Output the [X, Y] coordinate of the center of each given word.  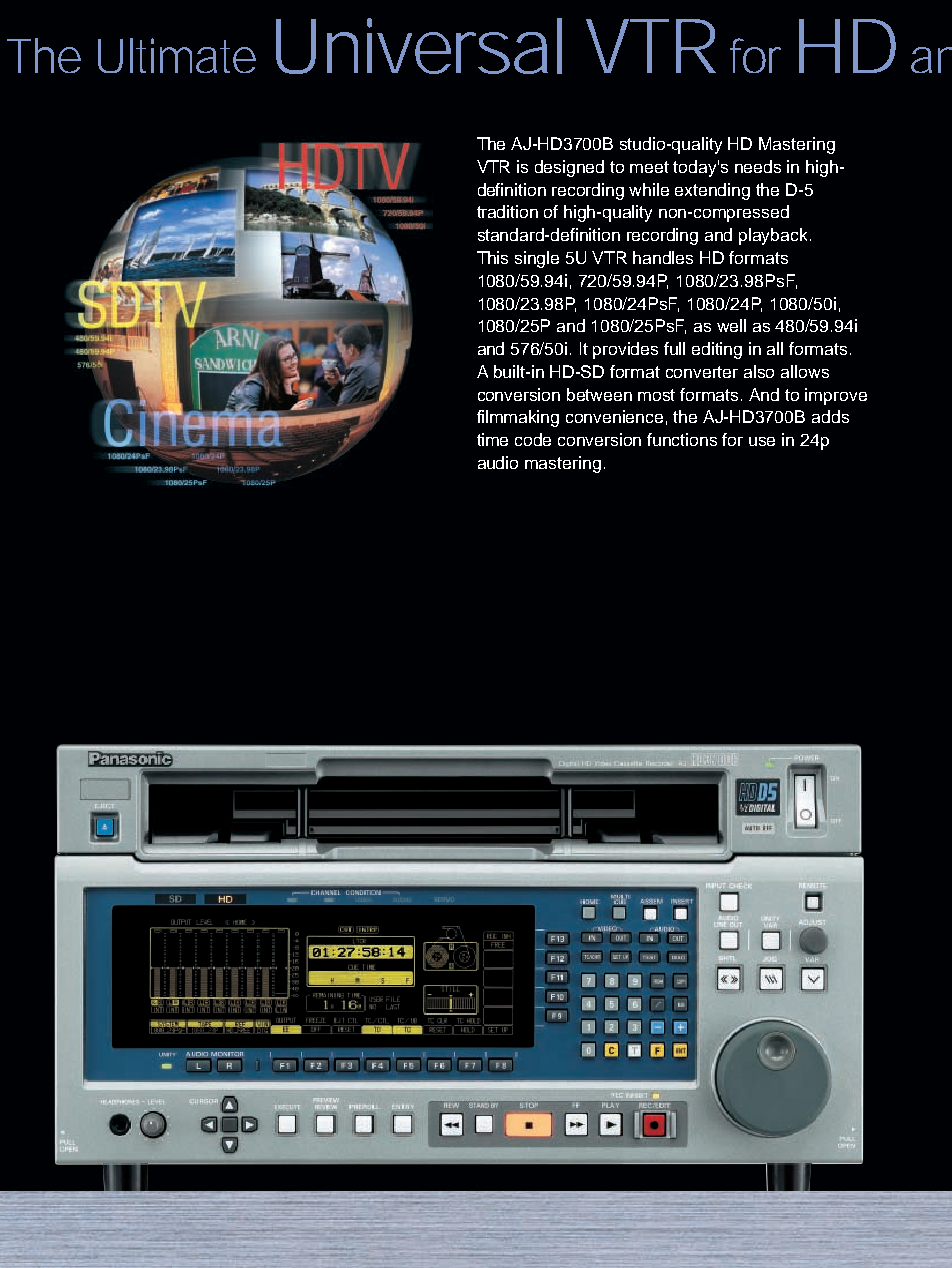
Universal [419, 46]
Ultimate [177, 55]
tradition [507, 211]
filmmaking [518, 418]
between [599, 394]
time [492, 439]
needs [758, 166]
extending [712, 191]
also [759, 371]
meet [649, 167]
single [537, 259]
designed [569, 168]
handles [663, 257]
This [492, 257]
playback [775, 236]
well [731, 325]
